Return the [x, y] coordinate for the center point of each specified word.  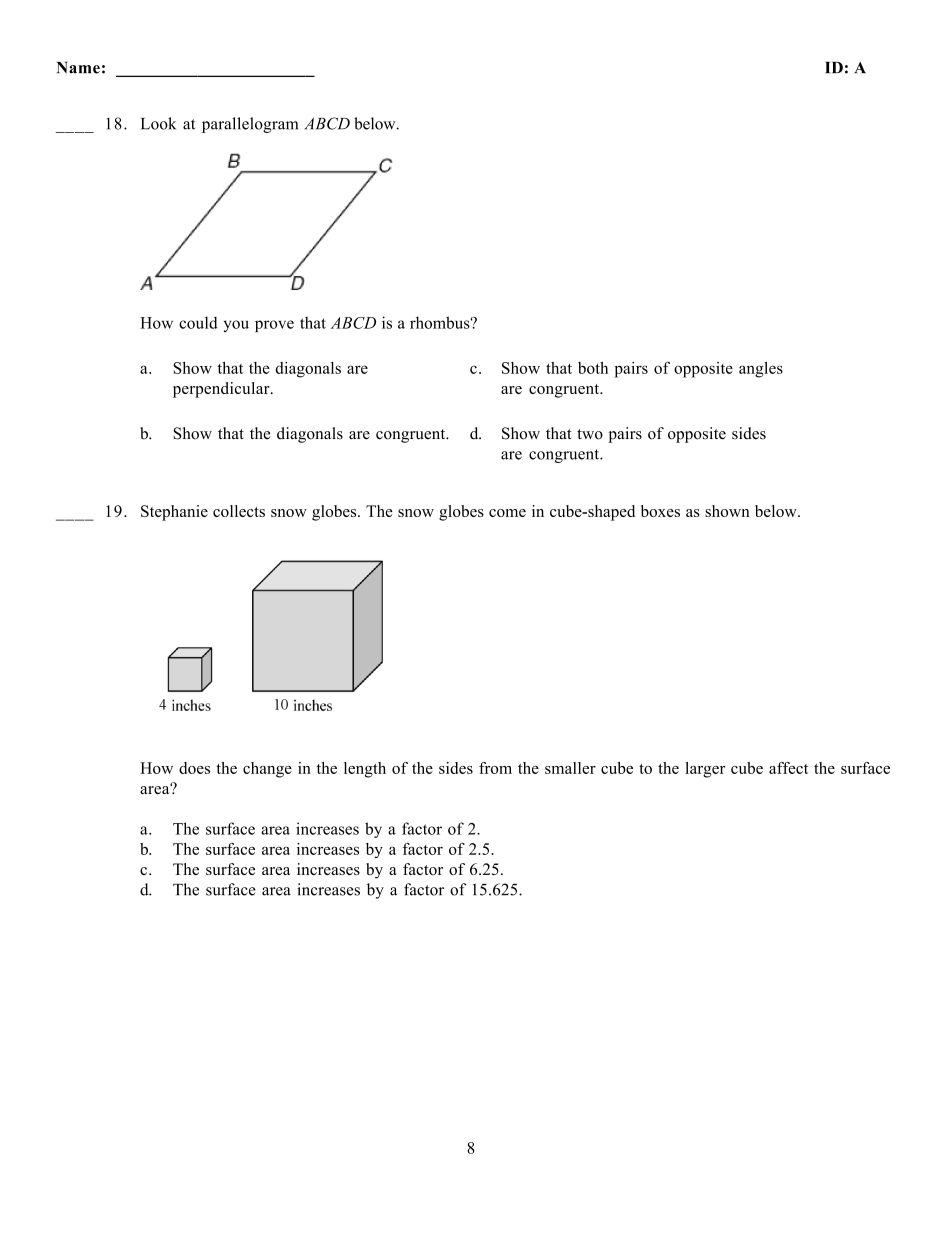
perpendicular [222, 390]
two [590, 434]
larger [705, 770]
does [194, 768]
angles [761, 370]
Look [158, 123]
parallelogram [250, 125]
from [495, 768]
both [593, 368]
